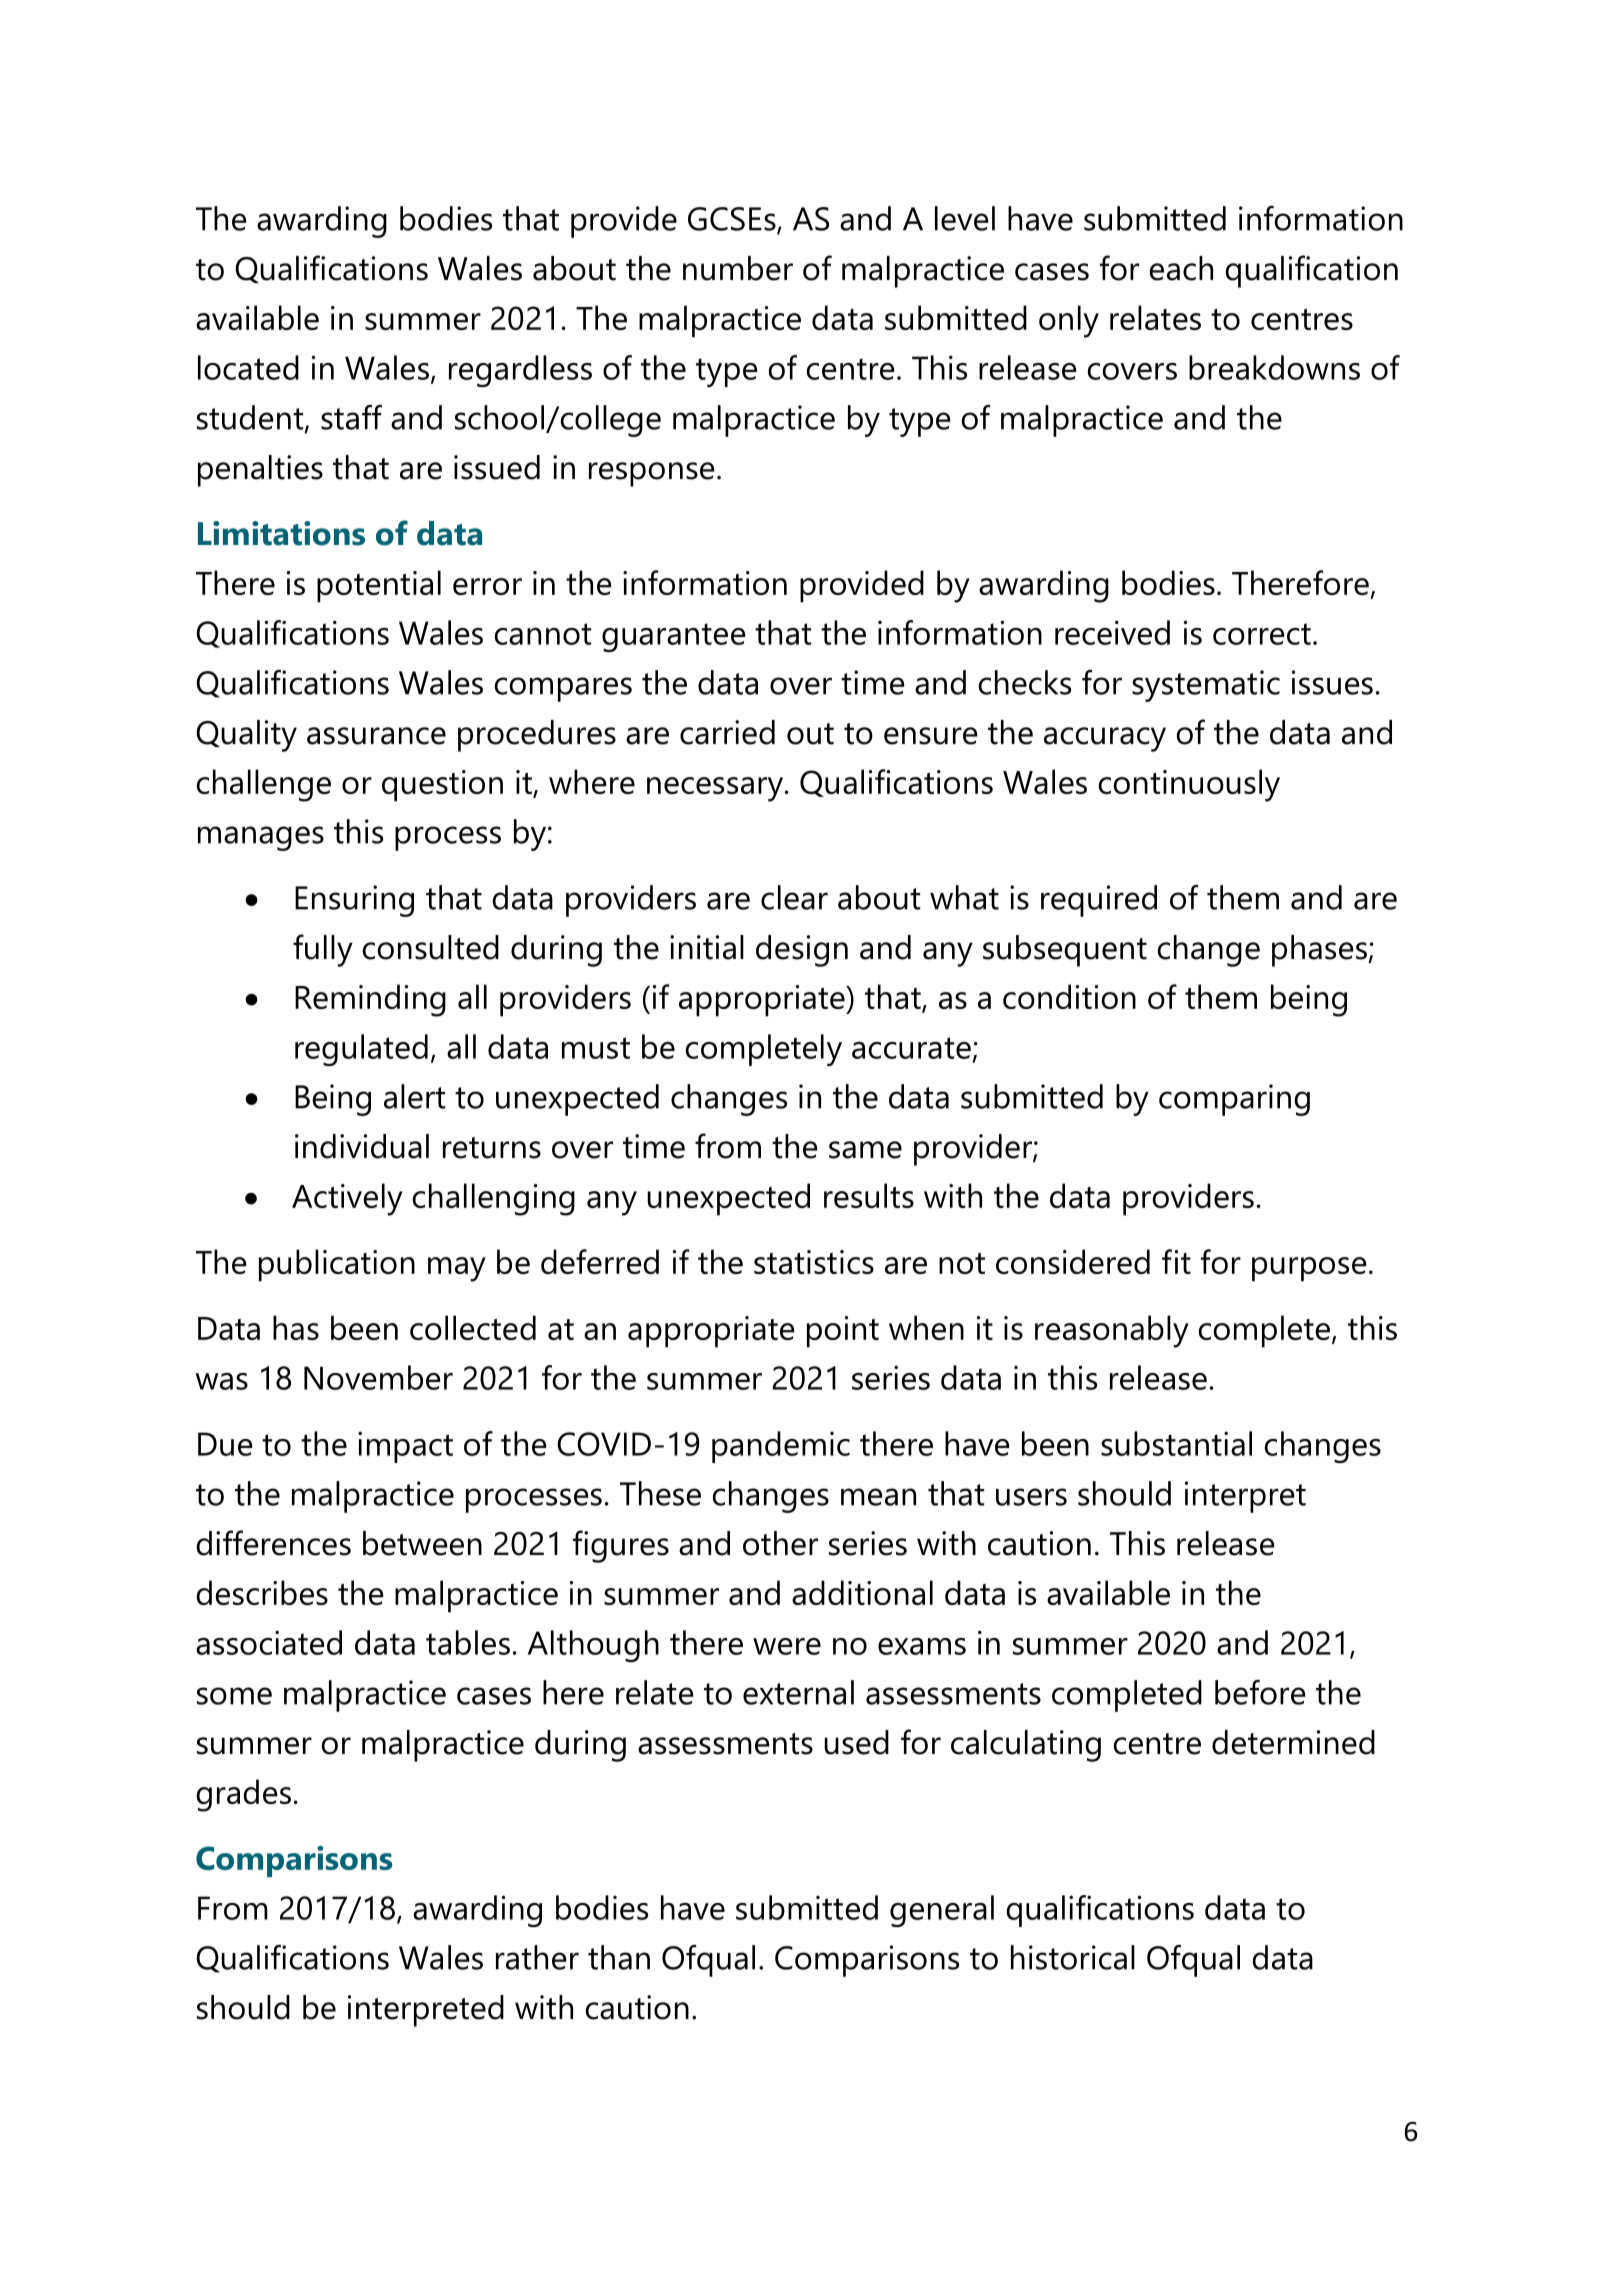 The image size is (1613, 2281). I want to click on comparing, so click(1234, 1100).
